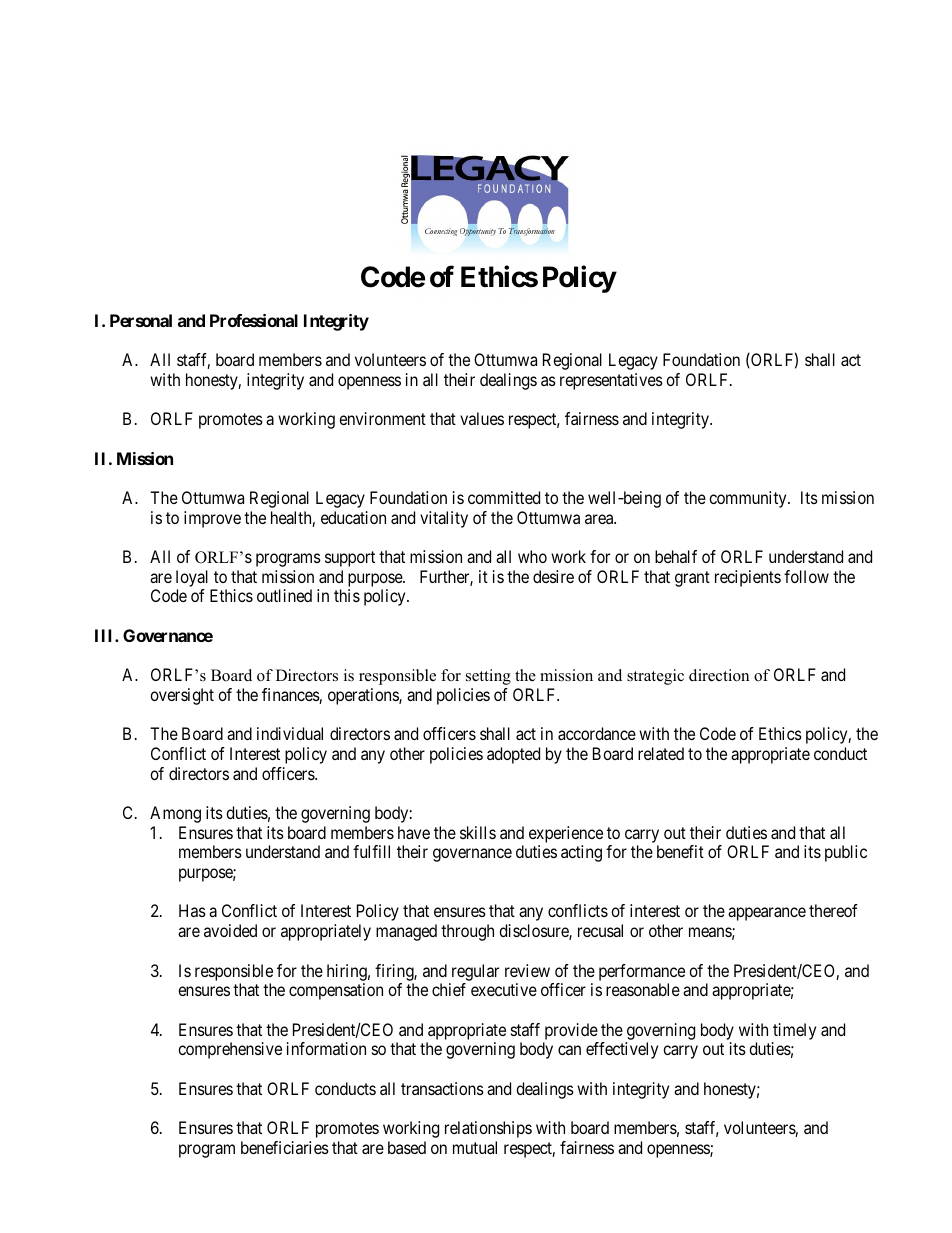 This screenshot has width=952, height=1233. What do you see at coordinates (482, 418) in the screenshot?
I see `values` at bounding box center [482, 418].
